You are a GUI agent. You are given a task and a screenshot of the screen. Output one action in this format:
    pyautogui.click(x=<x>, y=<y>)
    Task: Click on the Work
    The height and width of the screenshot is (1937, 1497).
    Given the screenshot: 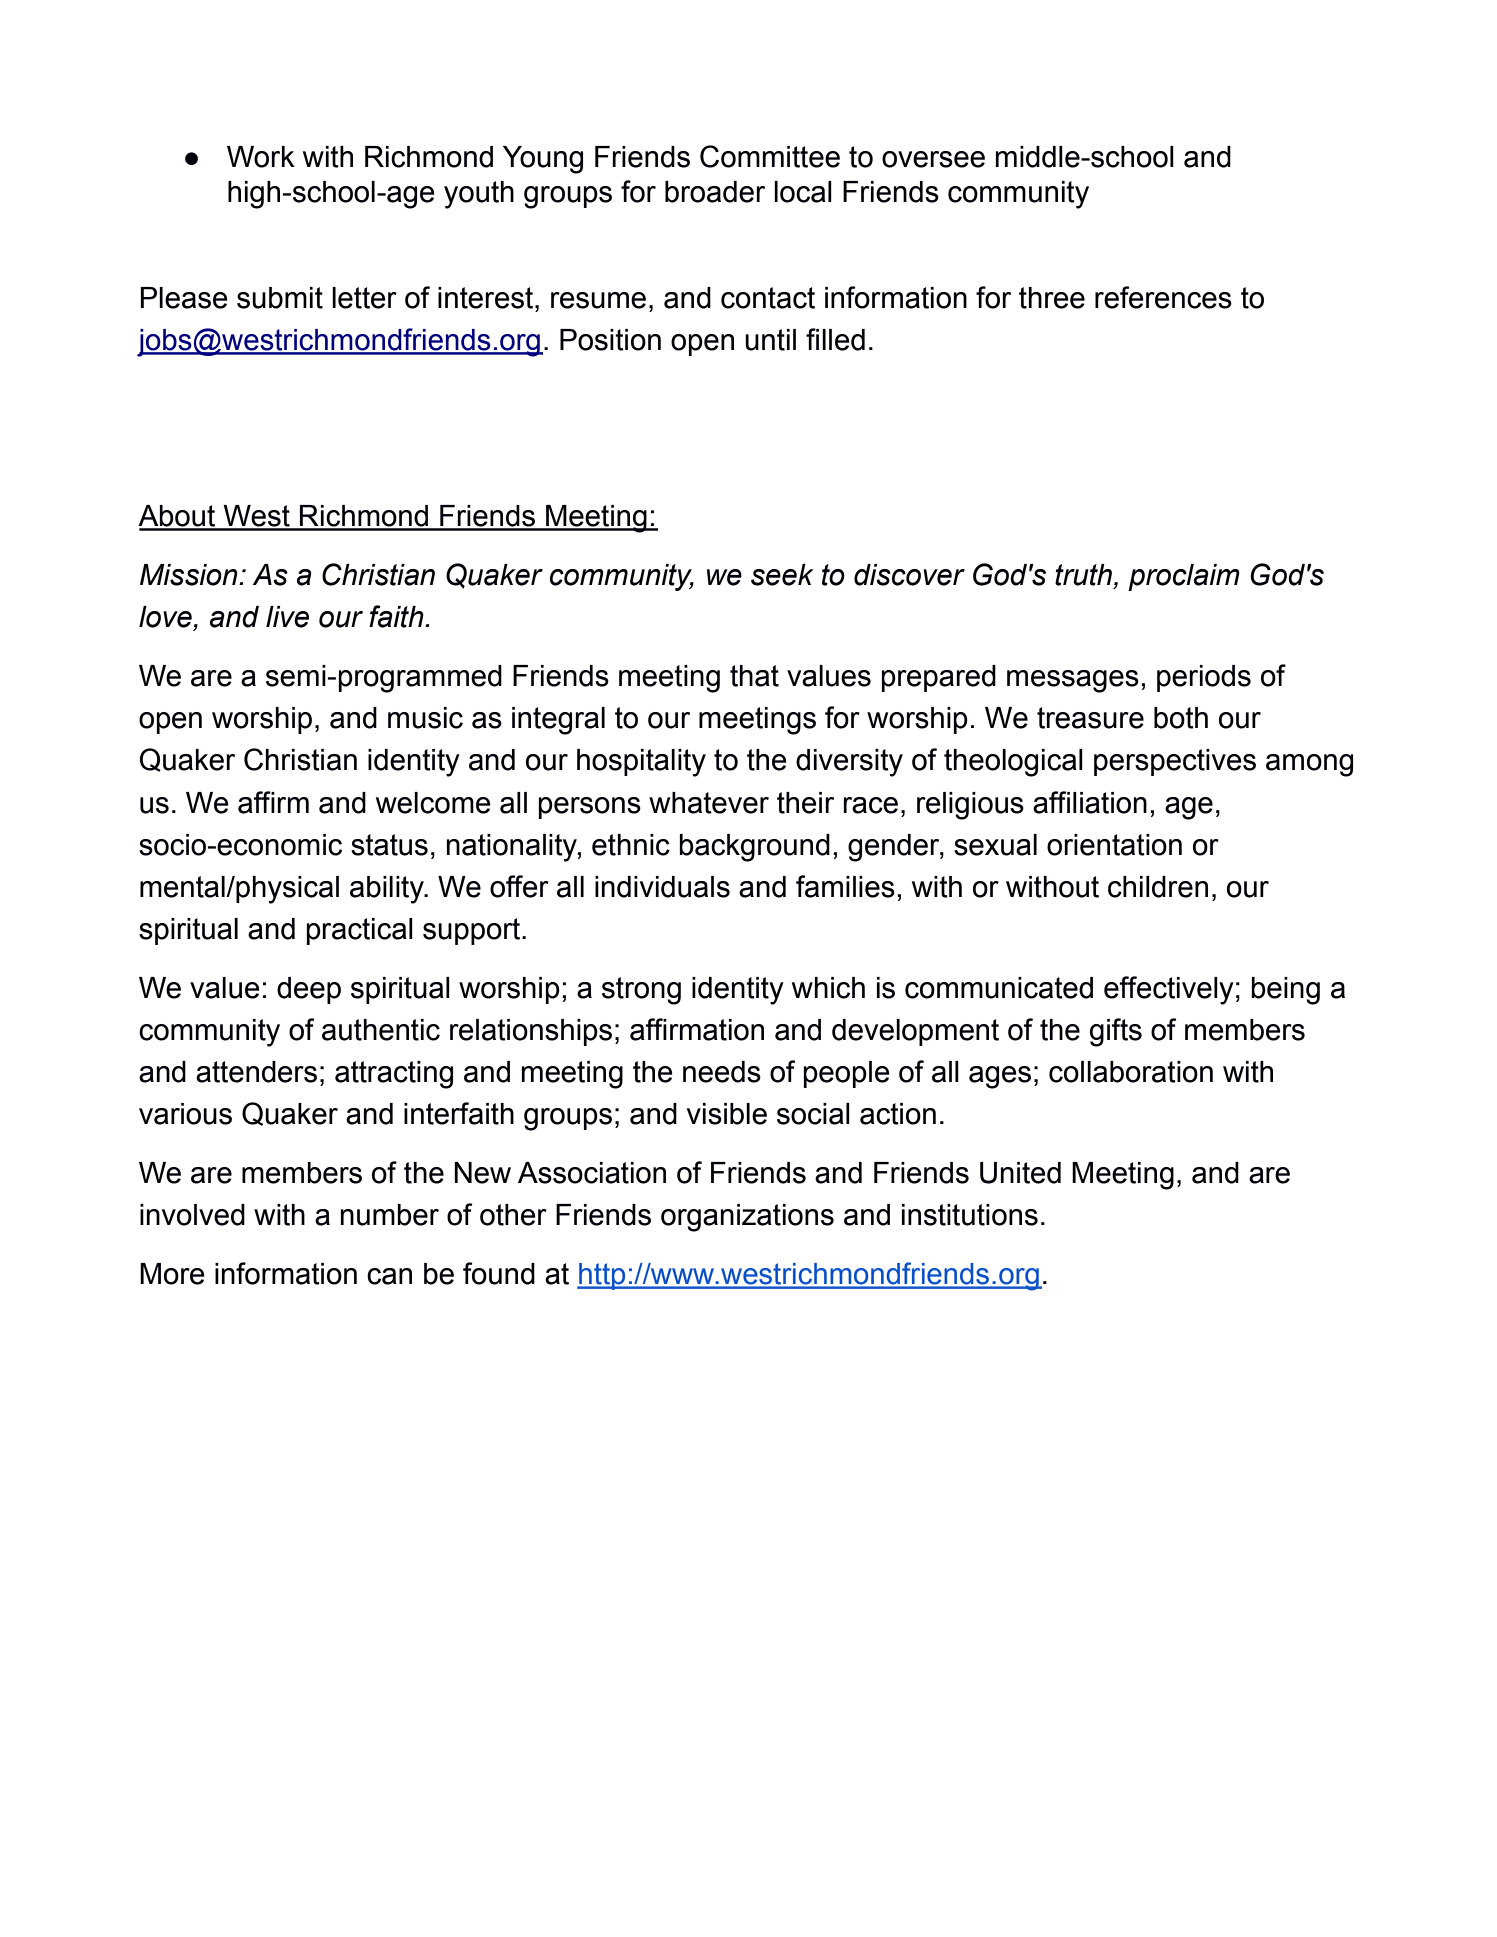 What is the action you would take?
    pyautogui.click(x=261, y=157)
